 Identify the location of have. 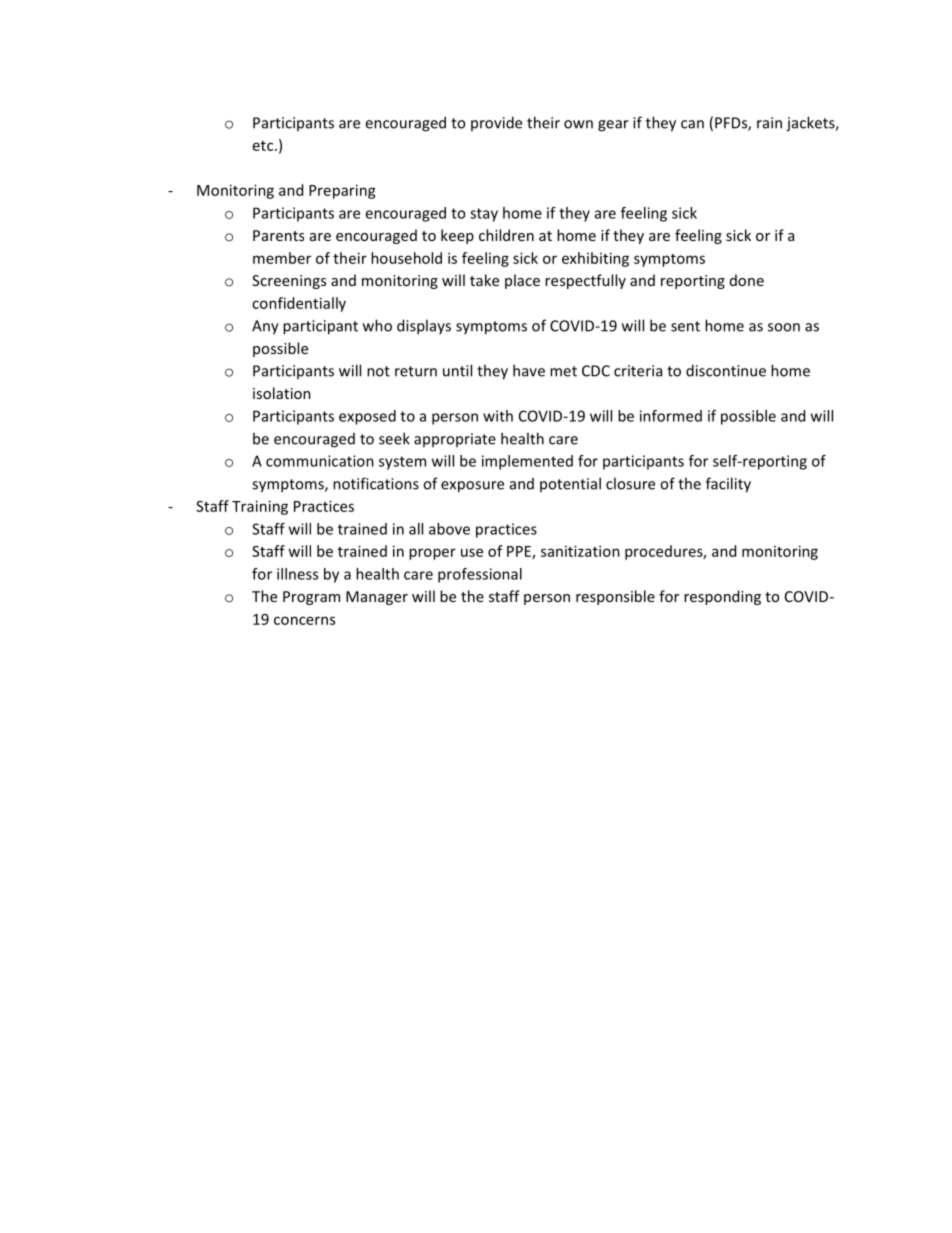
(529, 370).
